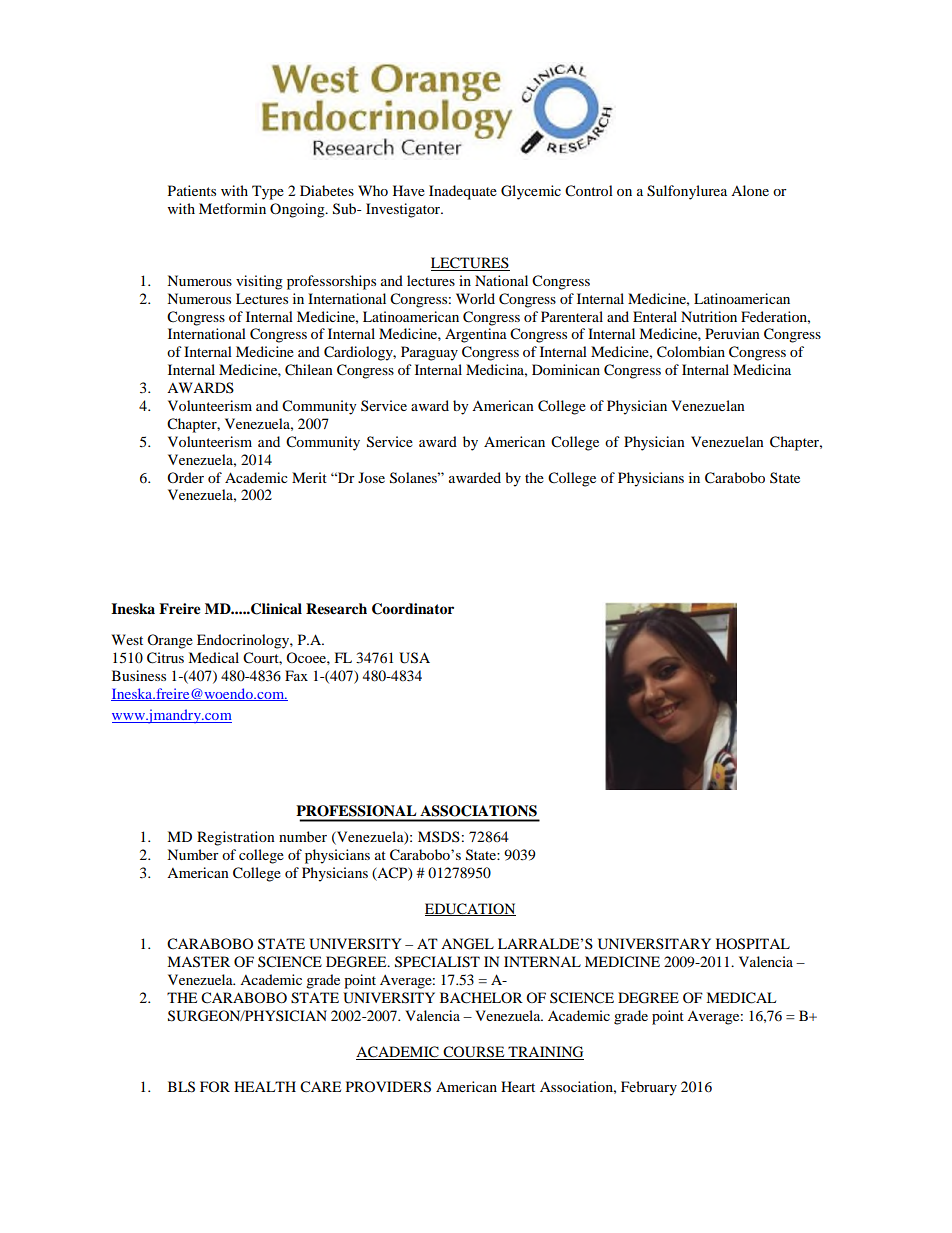 The width and height of the screenshot is (952, 1233). I want to click on HOSPITAL, so click(753, 944).
